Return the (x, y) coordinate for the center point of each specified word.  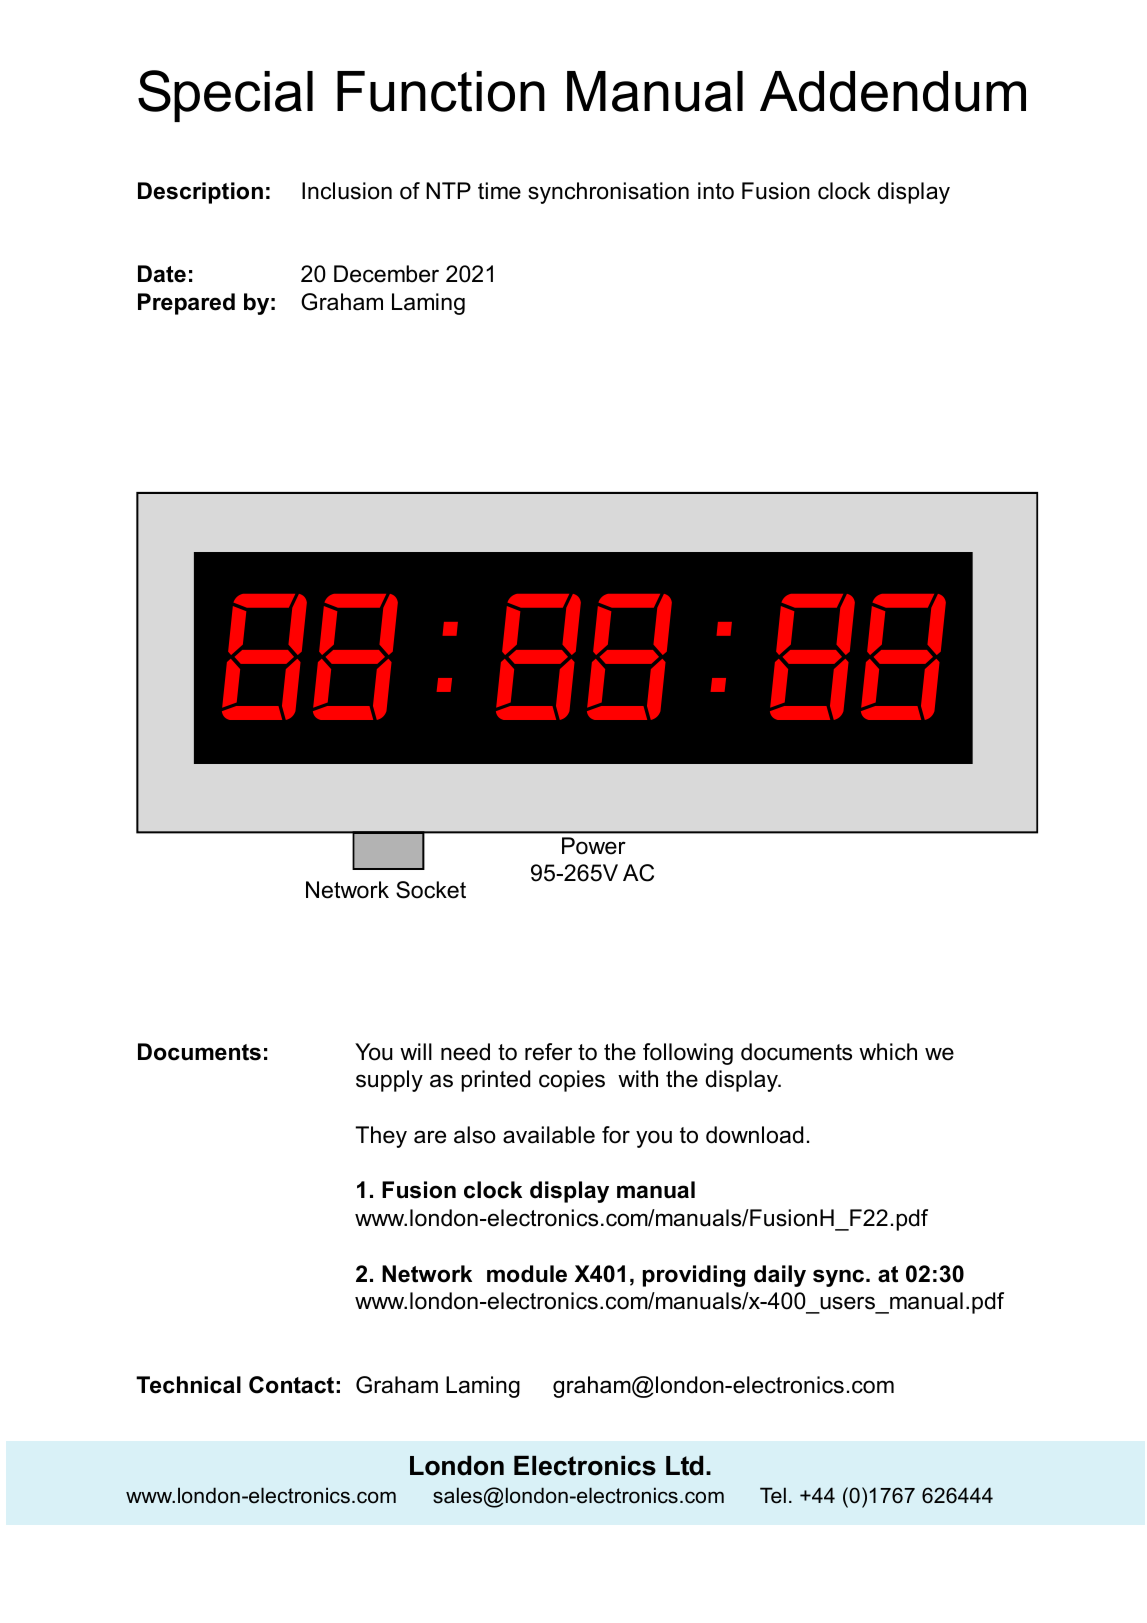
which (888, 1052)
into (716, 191)
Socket (431, 890)
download (754, 1135)
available (549, 1135)
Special (225, 96)
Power (594, 846)
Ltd (684, 1465)
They (381, 1137)
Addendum (893, 91)
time (499, 191)
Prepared (186, 304)
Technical (188, 1385)
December (386, 274)
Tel (773, 1495)
